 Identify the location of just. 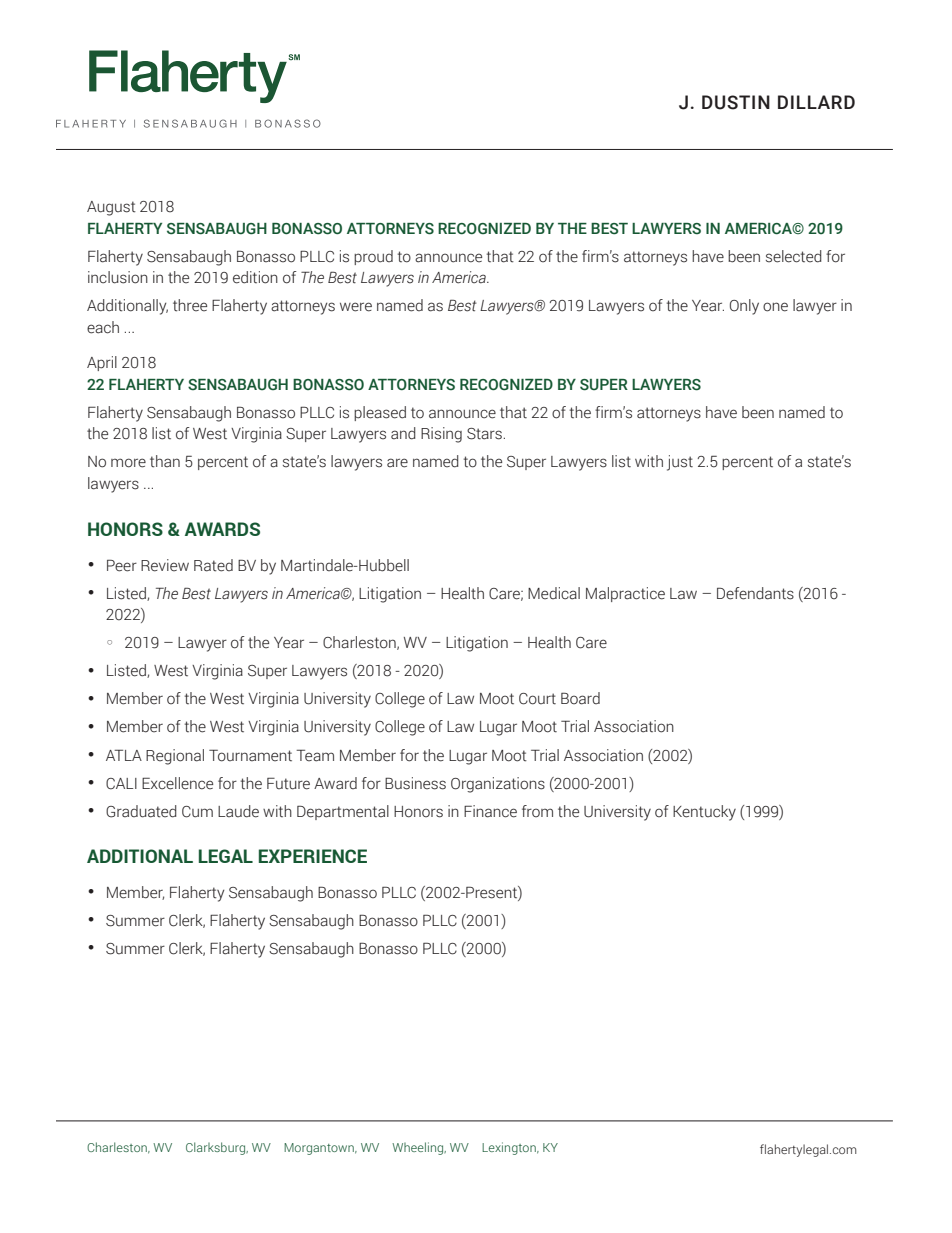
(680, 463).
